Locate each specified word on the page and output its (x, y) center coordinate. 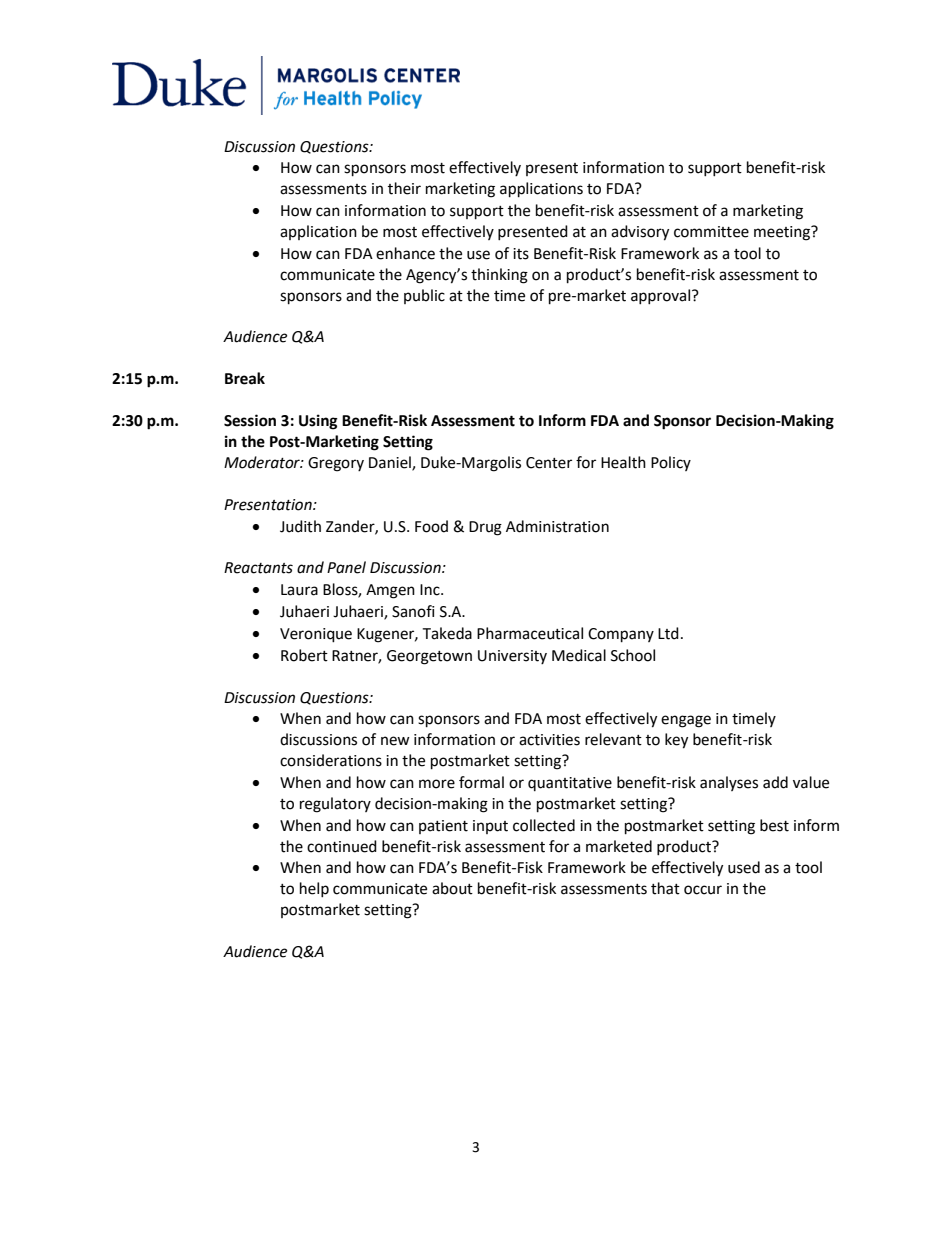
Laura (299, 590)
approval (662, 296)
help (314, 889)
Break (245, 378)
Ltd (668, 633)
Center (549, 463)
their (404, 188)
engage (686, 721)
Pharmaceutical (530, 633)
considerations (331, 760)
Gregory (336, 464)
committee (711, 232)
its (521, 254)
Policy (671, 463)
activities (549, 740)
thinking (499, 276)
